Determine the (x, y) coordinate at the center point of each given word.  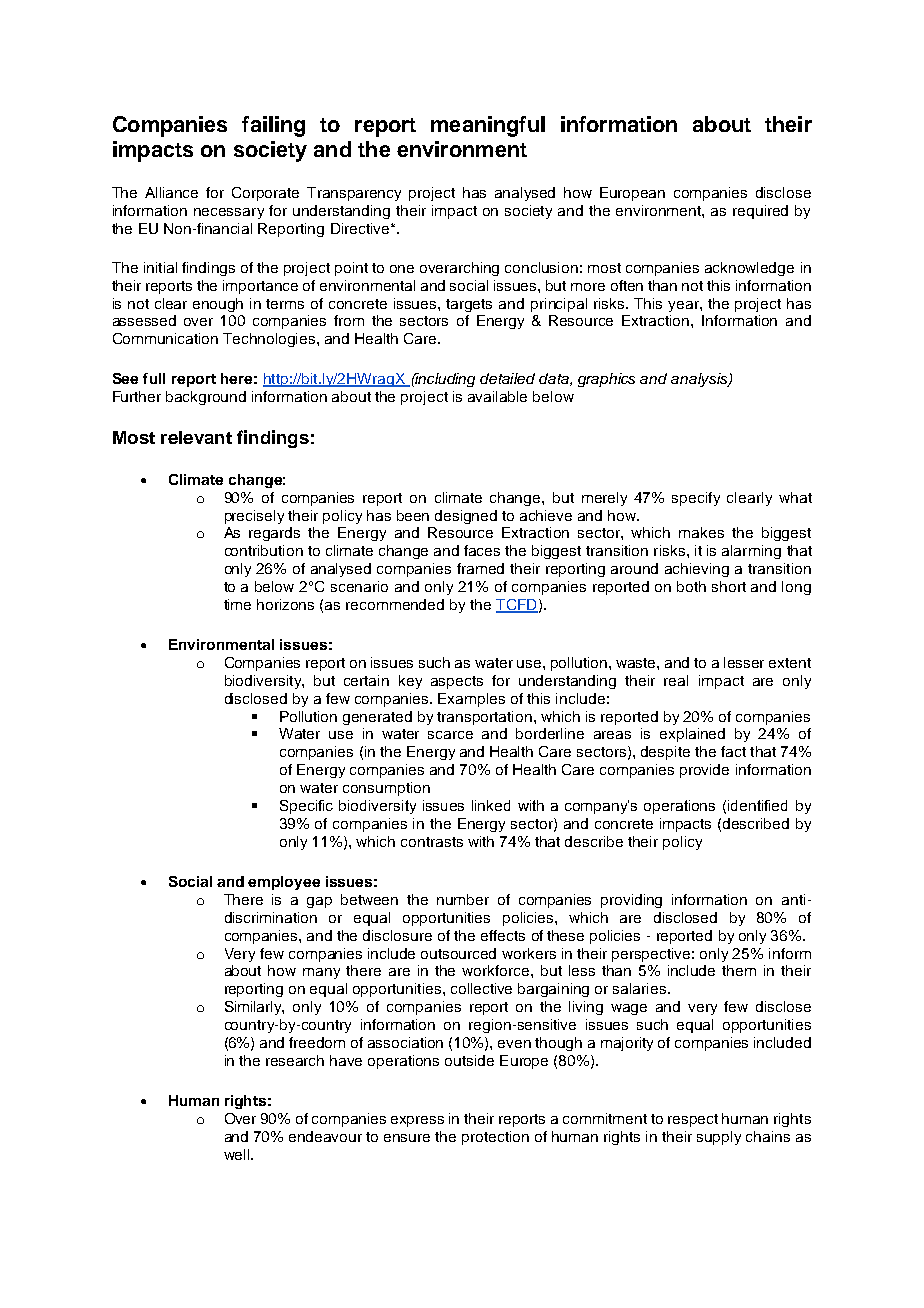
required (760, 212)
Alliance (171, 192)
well (238, 1154)
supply (719, 1138)
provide (704, 771)
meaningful (488, 126)
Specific (306, 807)
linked (491, 805)
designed (466, 517)
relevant (196, 437)
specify (696, 499)
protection (495, 1138)
